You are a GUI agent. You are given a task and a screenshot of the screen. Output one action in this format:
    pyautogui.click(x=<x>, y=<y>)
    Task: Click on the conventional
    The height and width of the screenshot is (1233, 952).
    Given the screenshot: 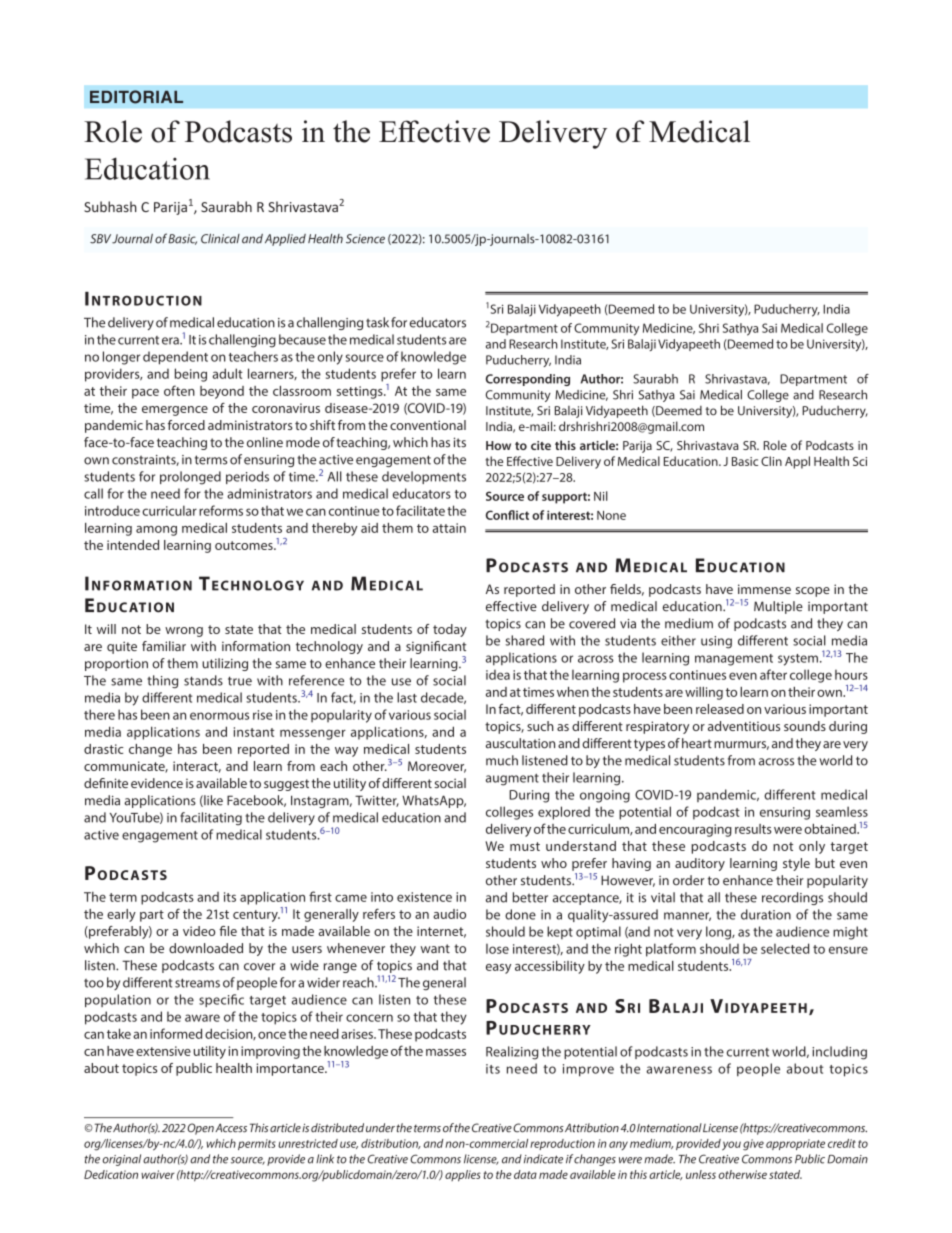 What is the action you would take?
    pyautogui.click(x=428, y=425)
